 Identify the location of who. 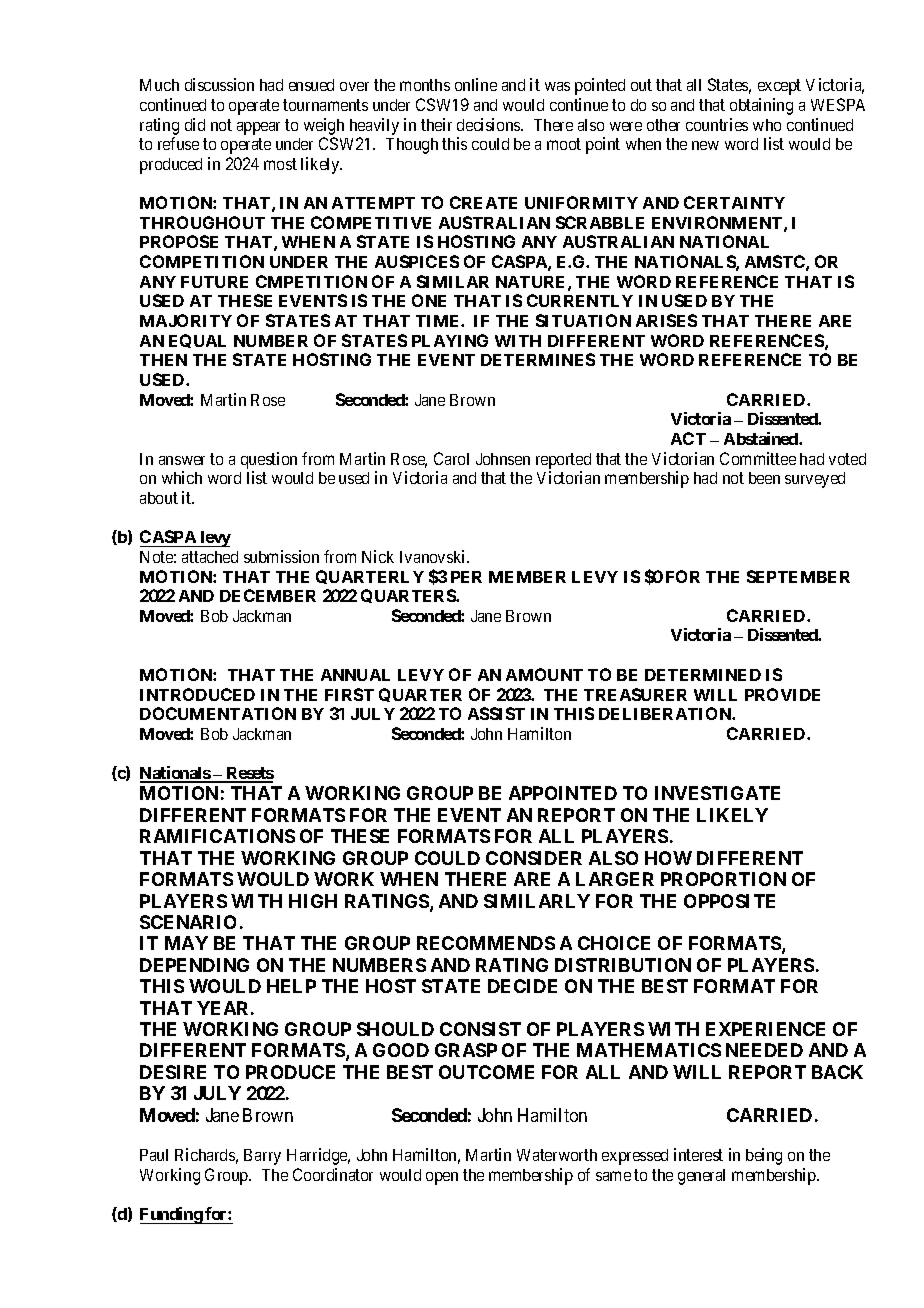
(767, 125).
